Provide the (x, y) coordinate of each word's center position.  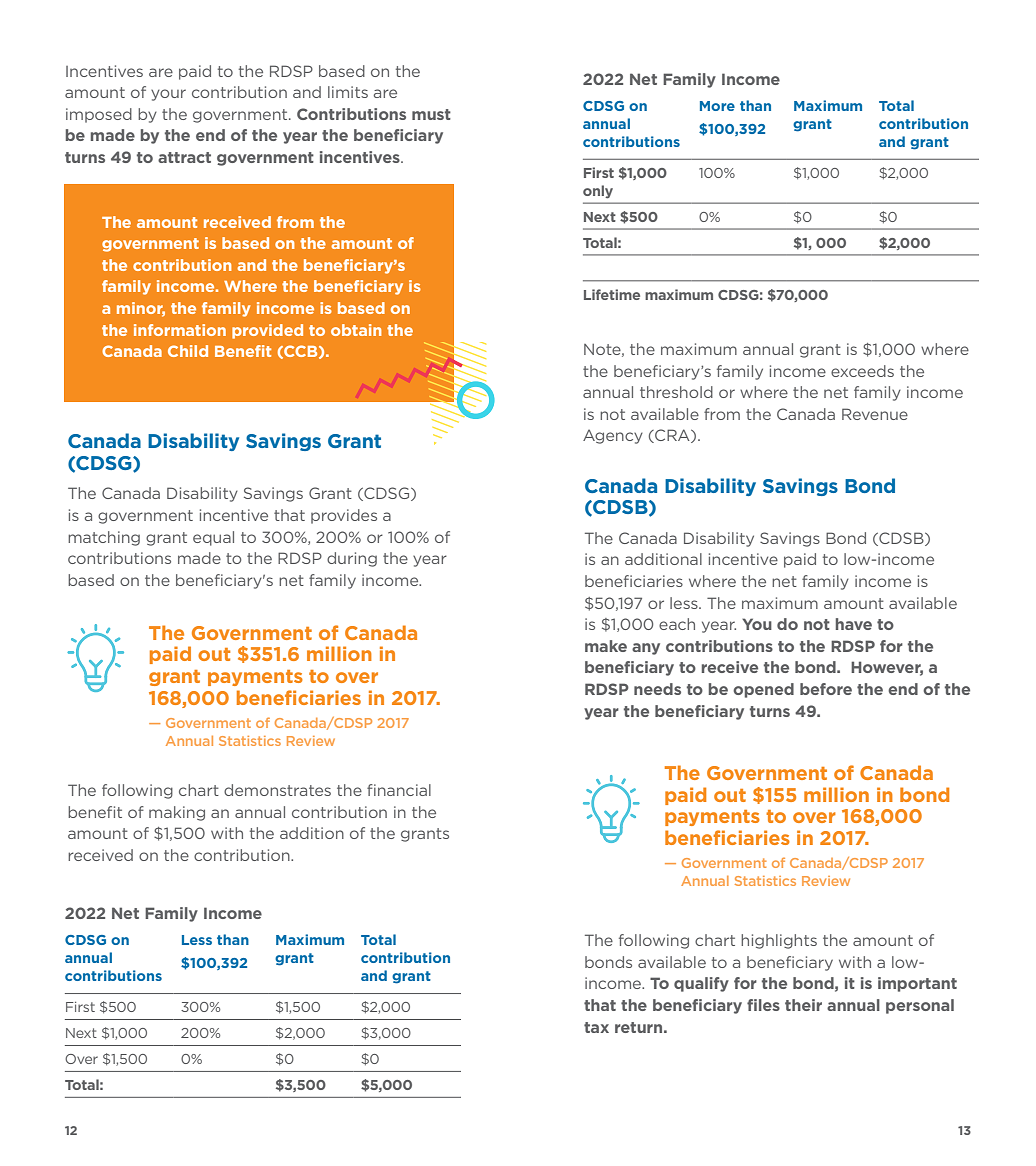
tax (596, 1027)
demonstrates (277, 790)
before (826, 689)
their (803, 1005)
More (717, 106)
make (606, 646)
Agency (613, 436)
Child (188, 351)
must (431, 114)
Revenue (875, 414)
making (177, 813)
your (168, 95)
